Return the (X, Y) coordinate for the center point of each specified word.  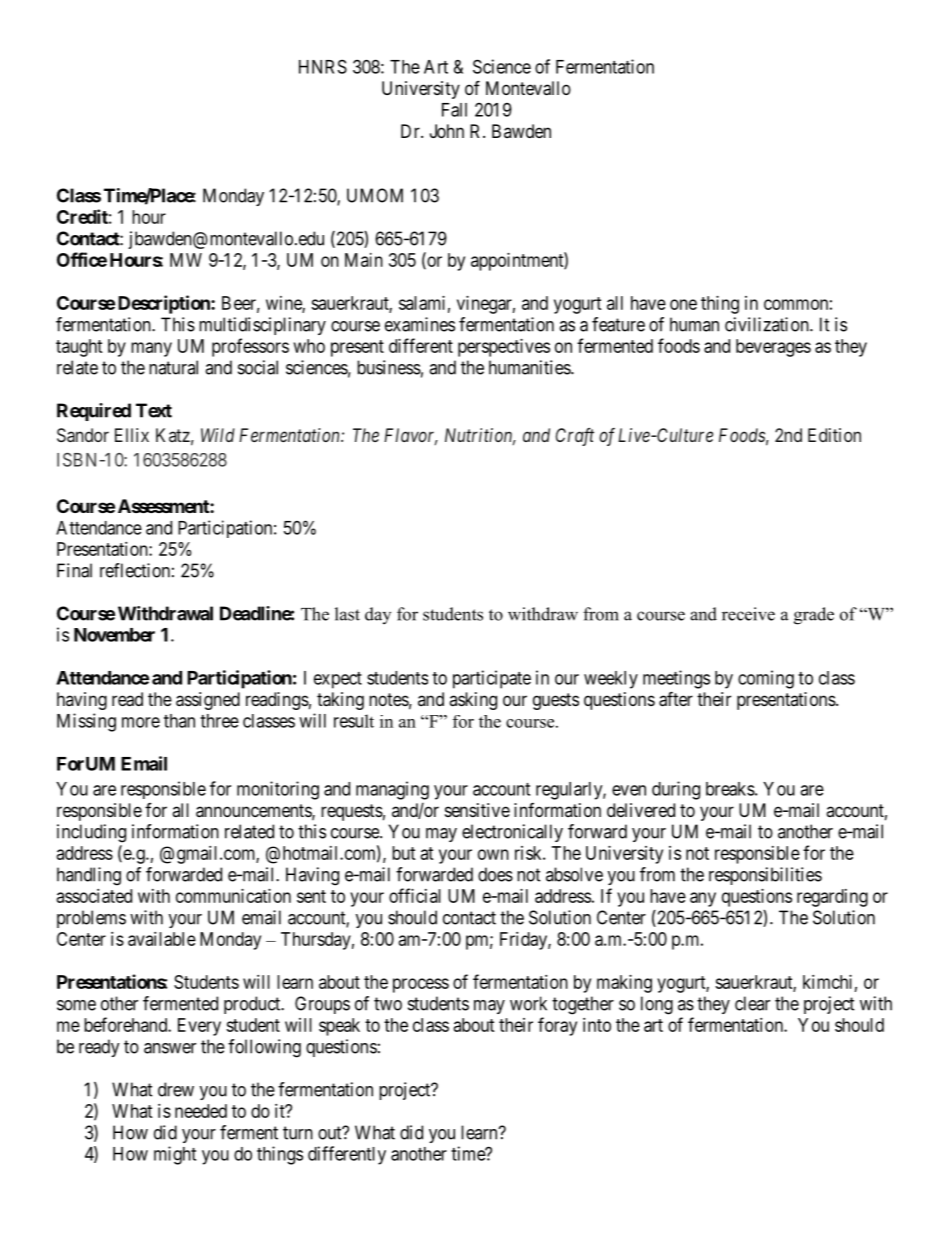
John (447, 131)
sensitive (477, 810)
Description (165, 304)
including (91, 833)
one (683, 304)
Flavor (411, 436)
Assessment (164, 506)
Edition (834, 435)
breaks (730, 789)
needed (201, 1111)
